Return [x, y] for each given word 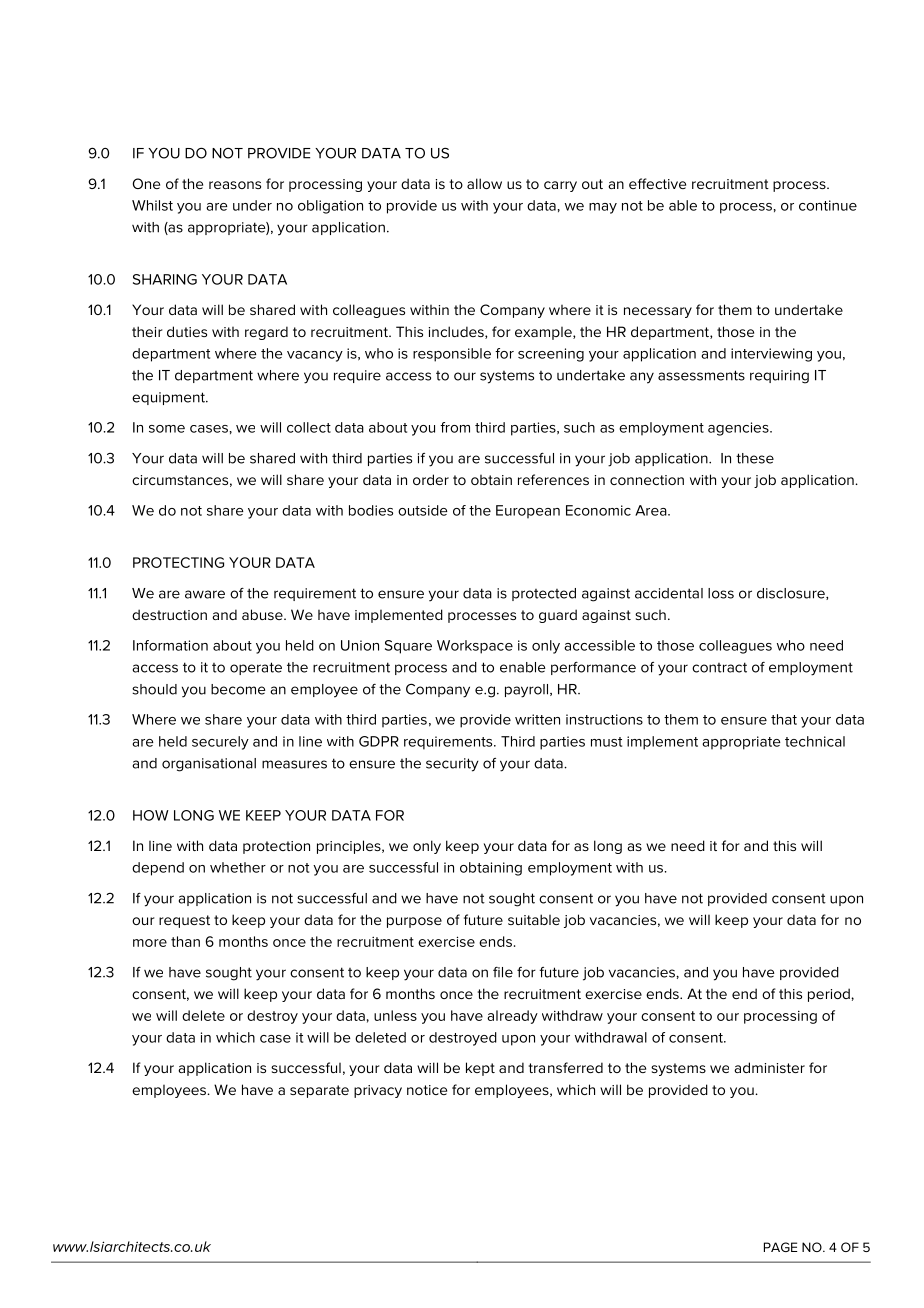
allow [484, 183]
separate [319, 1091]
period [830, 995]
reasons [235, 185]
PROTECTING [178, 562]
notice [427, 1090]
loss [721, 593]
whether [238, 867]
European [528, 512]
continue [828, 205]
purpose [414, 922]
